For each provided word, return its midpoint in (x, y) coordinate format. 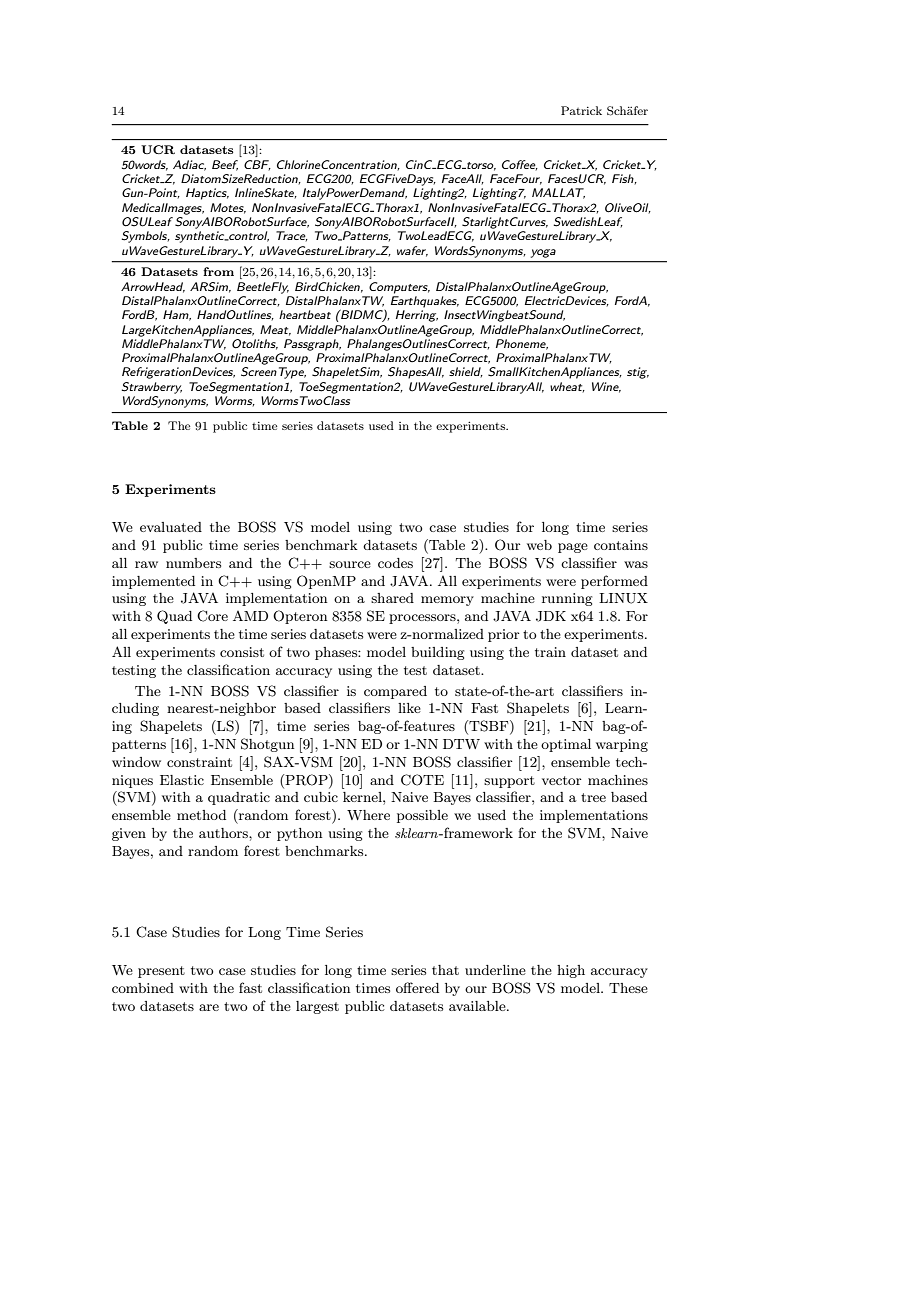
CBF (257, 165)
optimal (566, 745)
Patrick (581, 110)
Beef (225, 165)
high (571, 971)
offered (417, 987)
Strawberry (152, 388)
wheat (567, 387)
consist (242, 652)
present (161, 972)
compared (395, 692)
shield (466, 372)
